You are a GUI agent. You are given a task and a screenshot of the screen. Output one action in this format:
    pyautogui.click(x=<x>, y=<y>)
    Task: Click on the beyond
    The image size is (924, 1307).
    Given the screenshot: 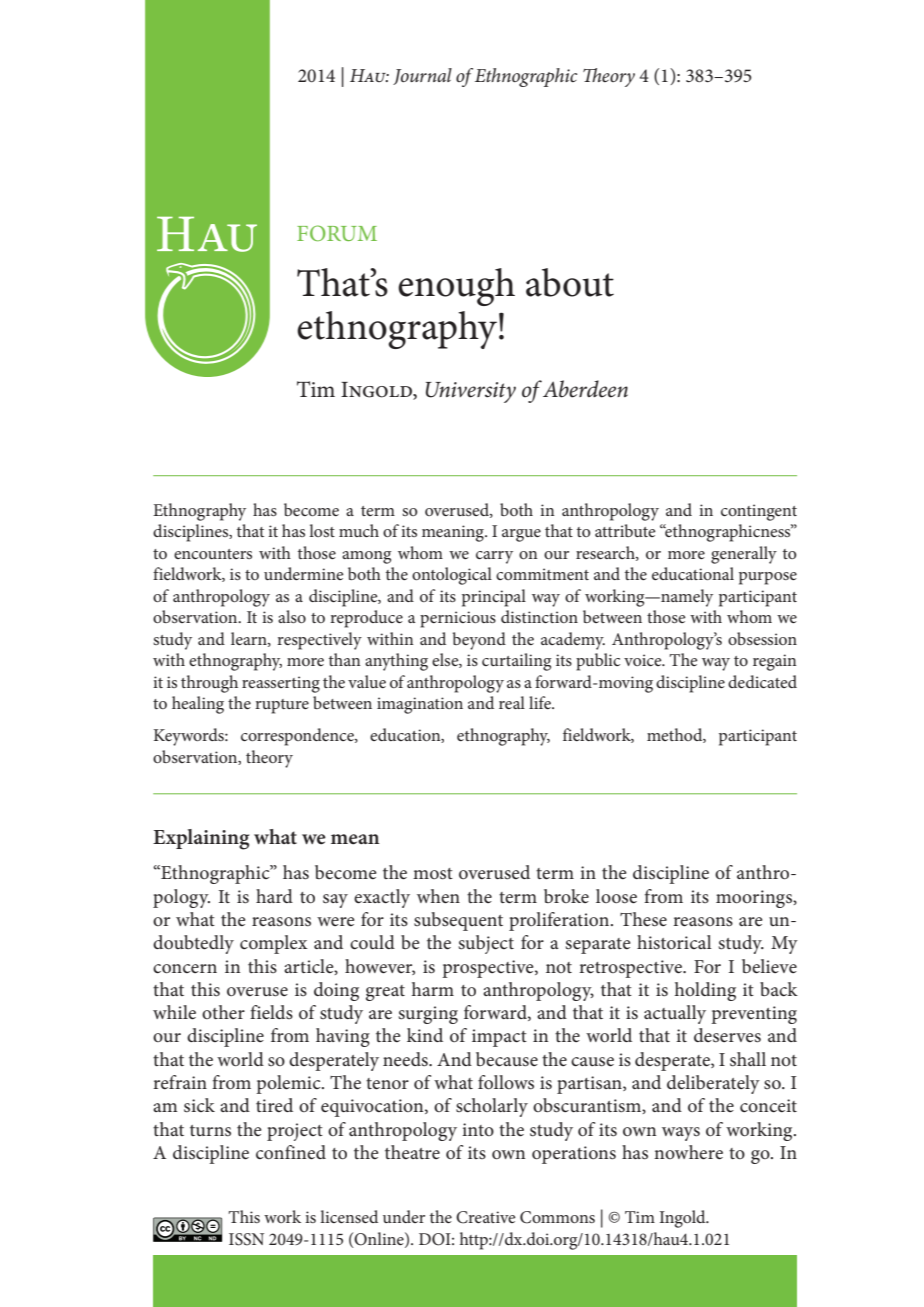 What is the action you would take?
    pyautogui.click(x=479, y=641)
